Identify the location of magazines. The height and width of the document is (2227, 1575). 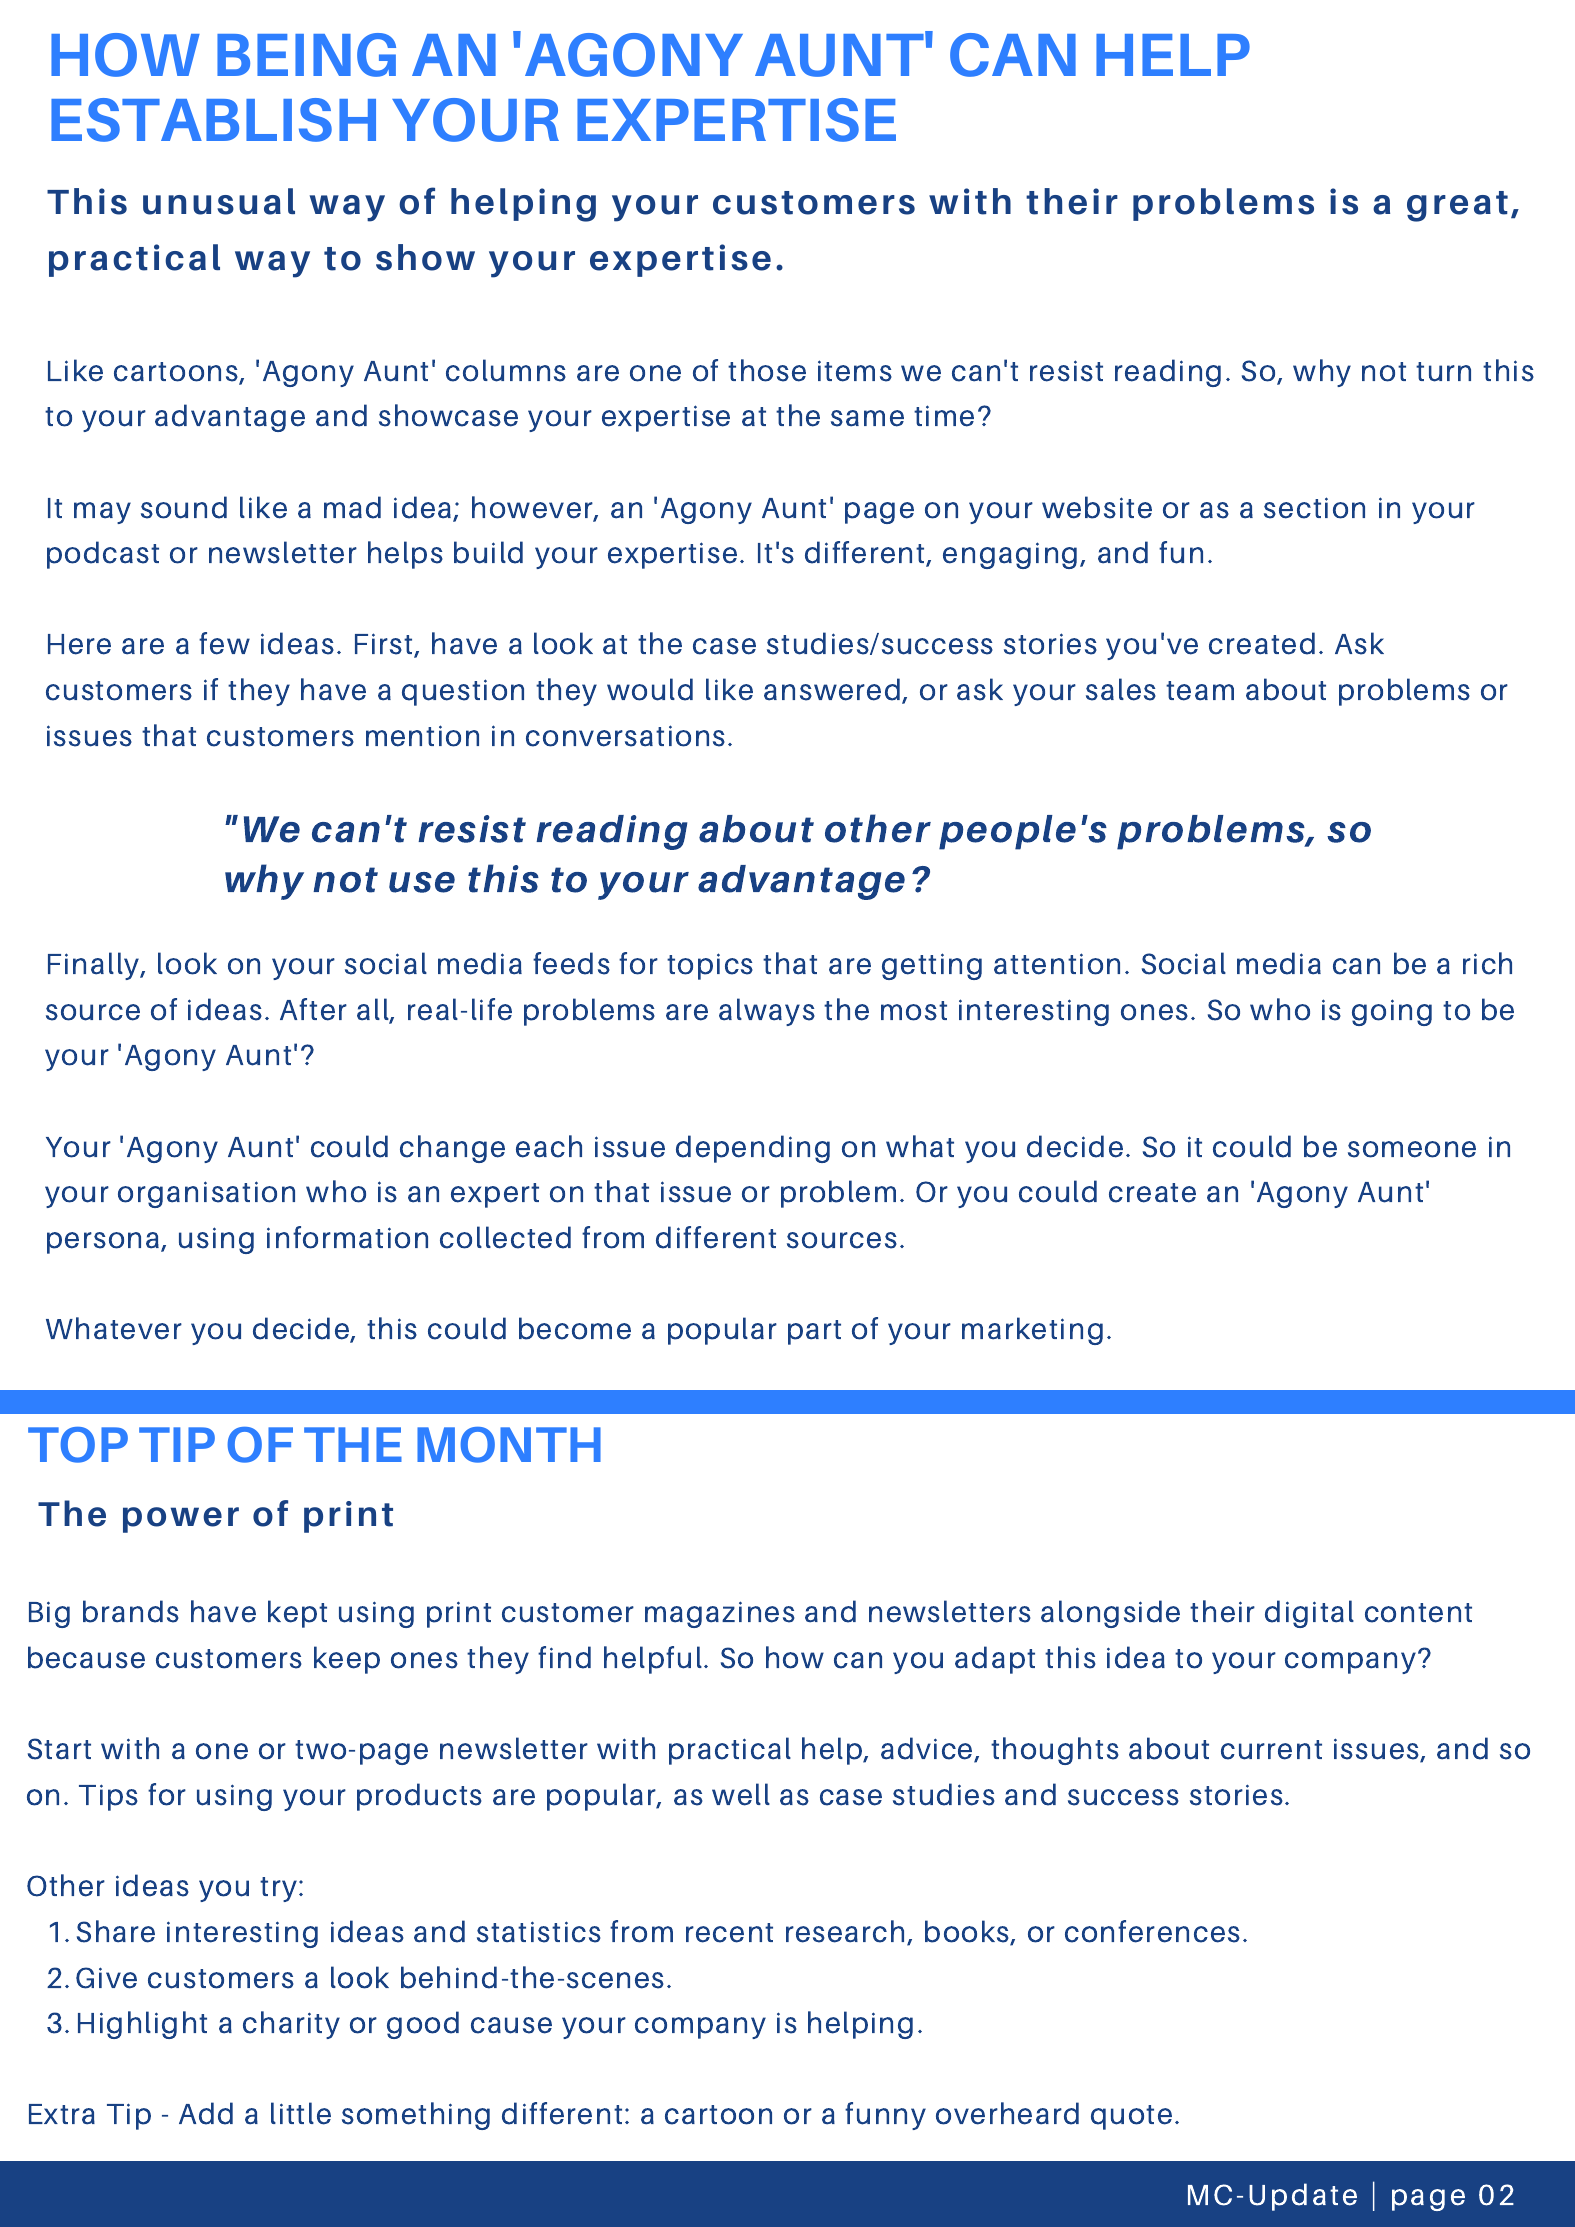
(720, 1614).
